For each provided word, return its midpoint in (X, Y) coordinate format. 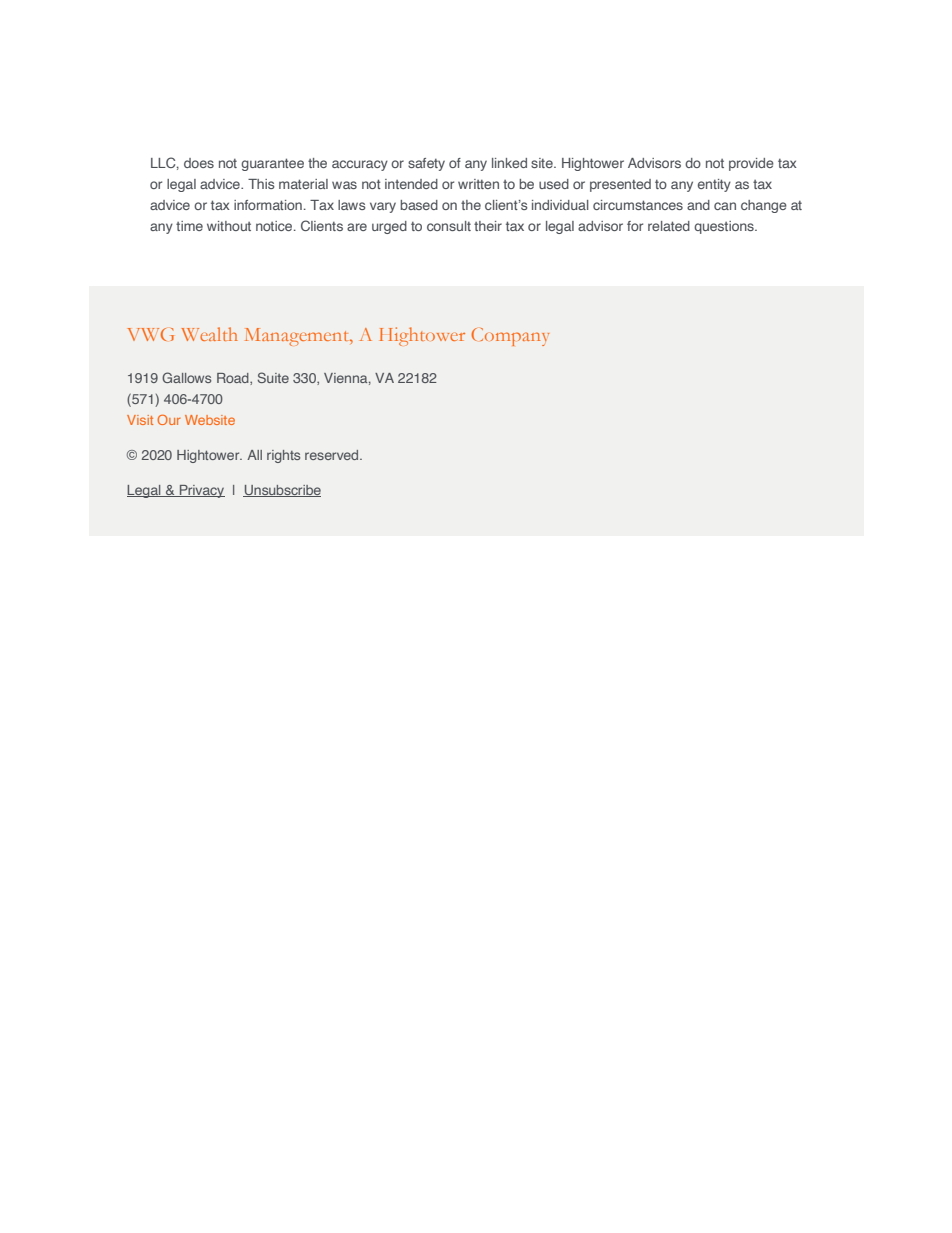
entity (714, 185)
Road (234, 379)
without (229, 226)
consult (449, 226)
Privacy (201, 491)
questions (725, 227)
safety (426, 164)
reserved (333, 455)
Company (510, 337)
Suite (273, 377)
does (199, 163)
